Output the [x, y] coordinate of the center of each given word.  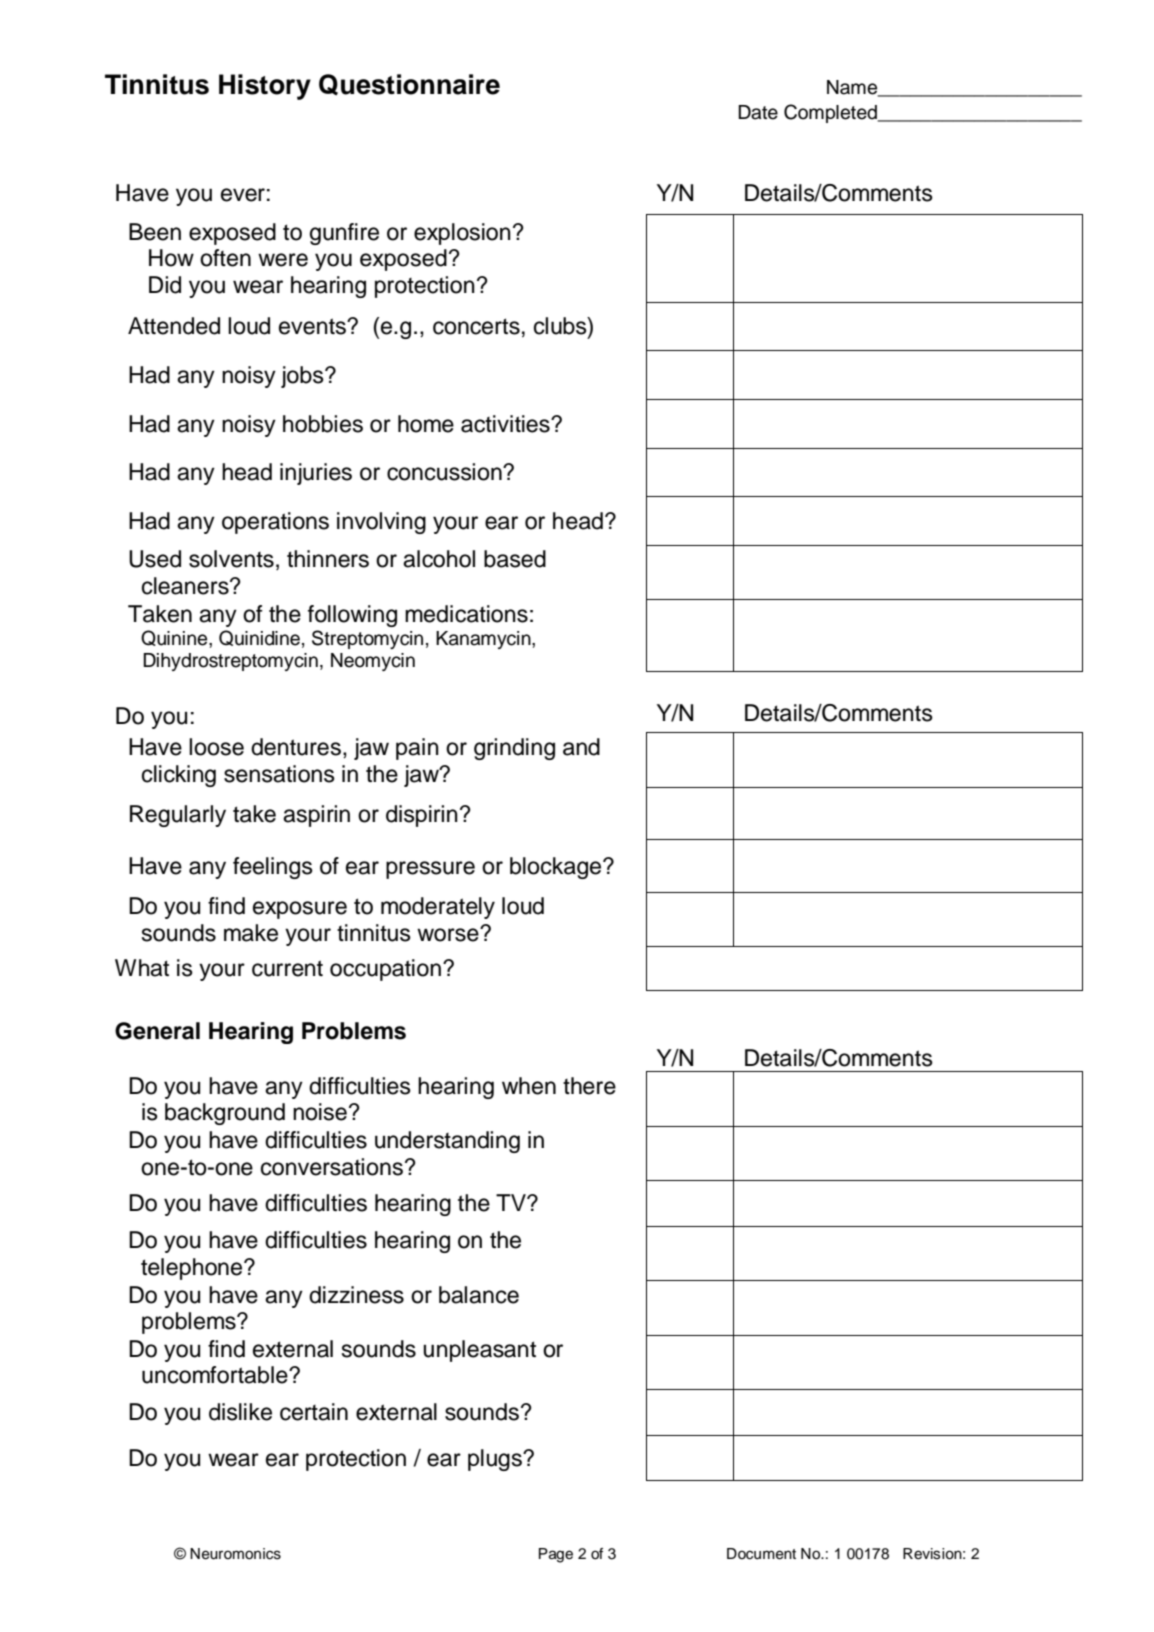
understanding [447, 1142]
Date [758, 112]
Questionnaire [409, 85]
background [225, 1114]
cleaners [186, 586]
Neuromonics [235, 1554]
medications [466, 614]
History [265, 87]
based [515, 559]
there [589, 1086]
